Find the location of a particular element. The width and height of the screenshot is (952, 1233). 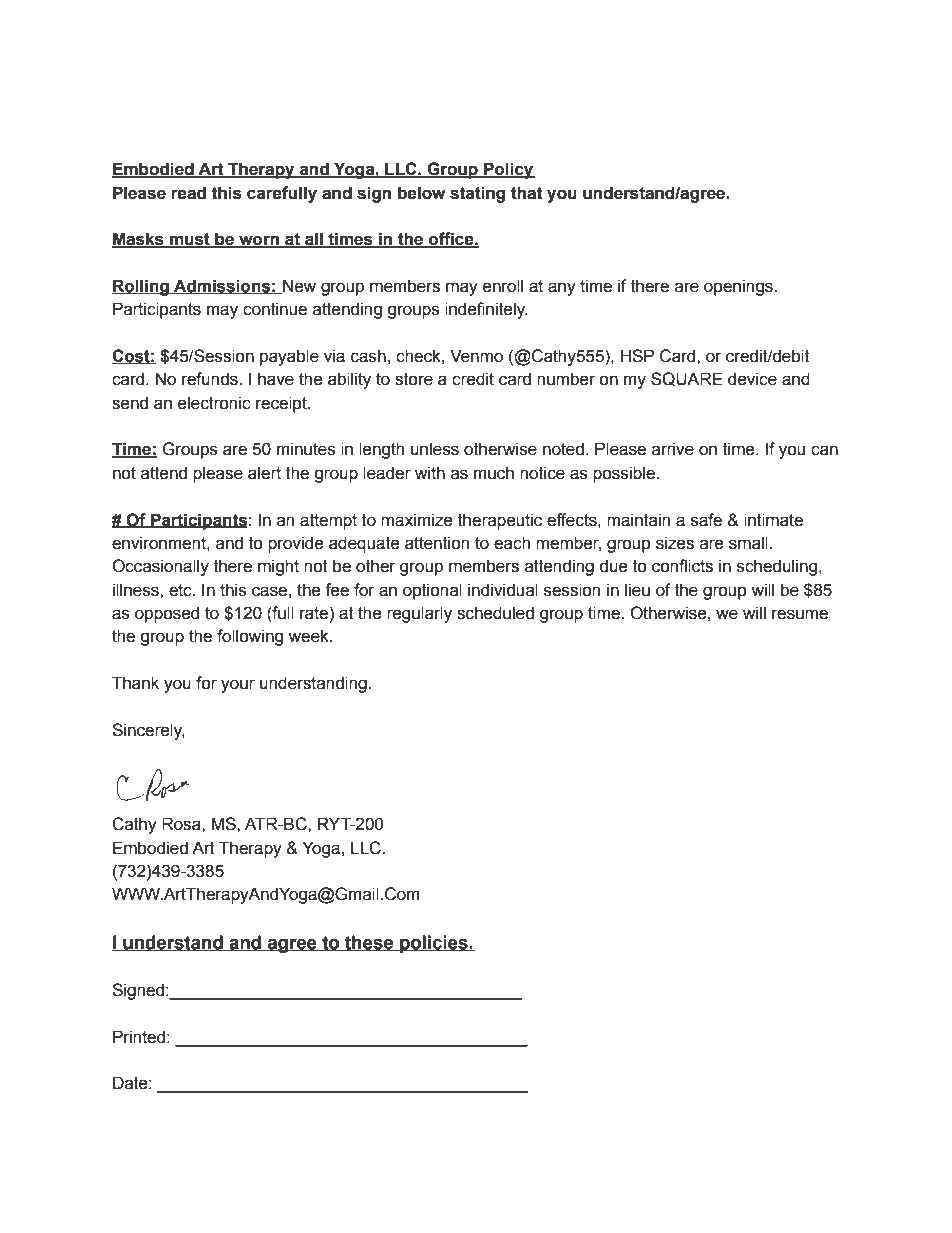

alert is located at coordinates (264, 473).
